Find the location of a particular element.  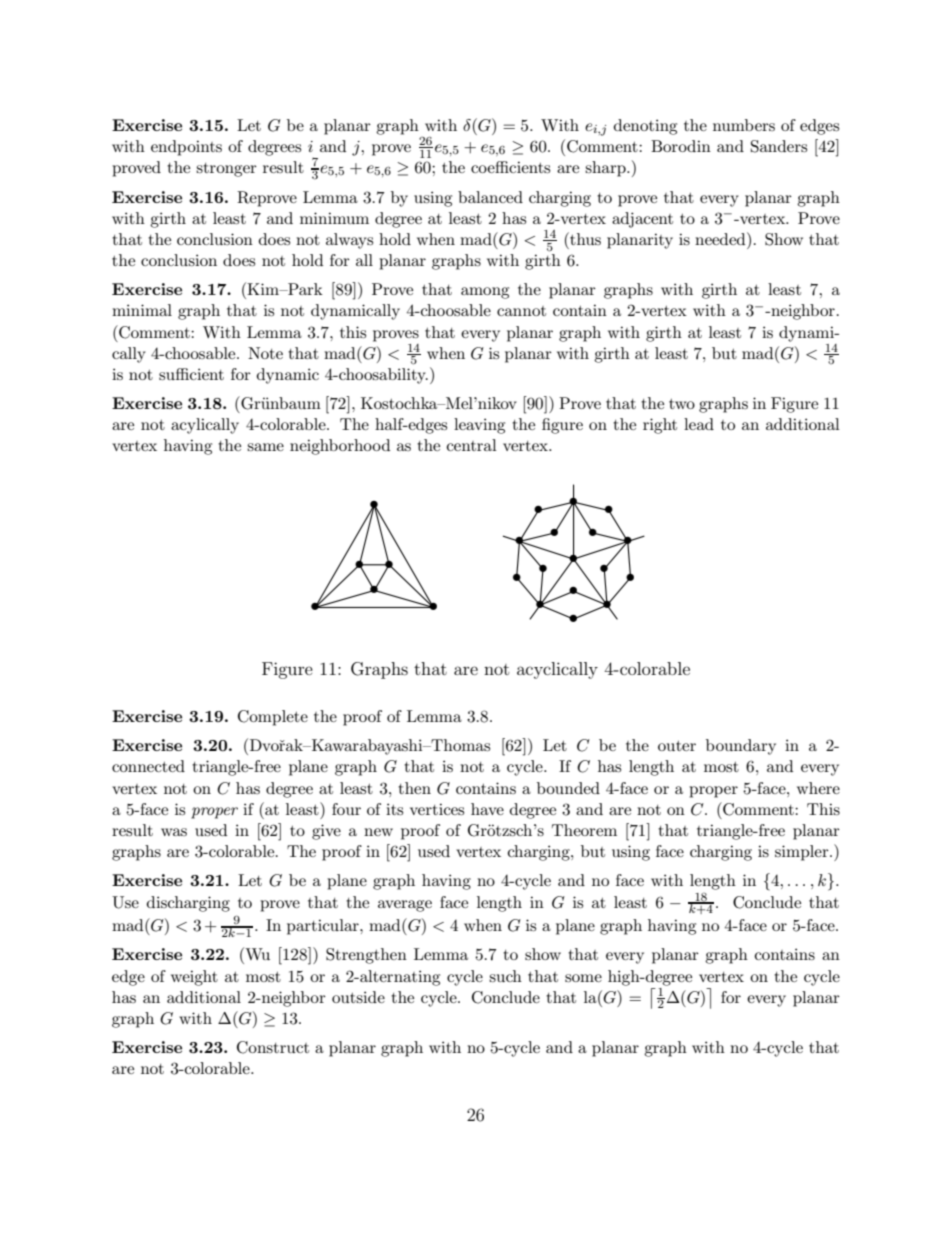

two is located at coordinates (682, 404).
